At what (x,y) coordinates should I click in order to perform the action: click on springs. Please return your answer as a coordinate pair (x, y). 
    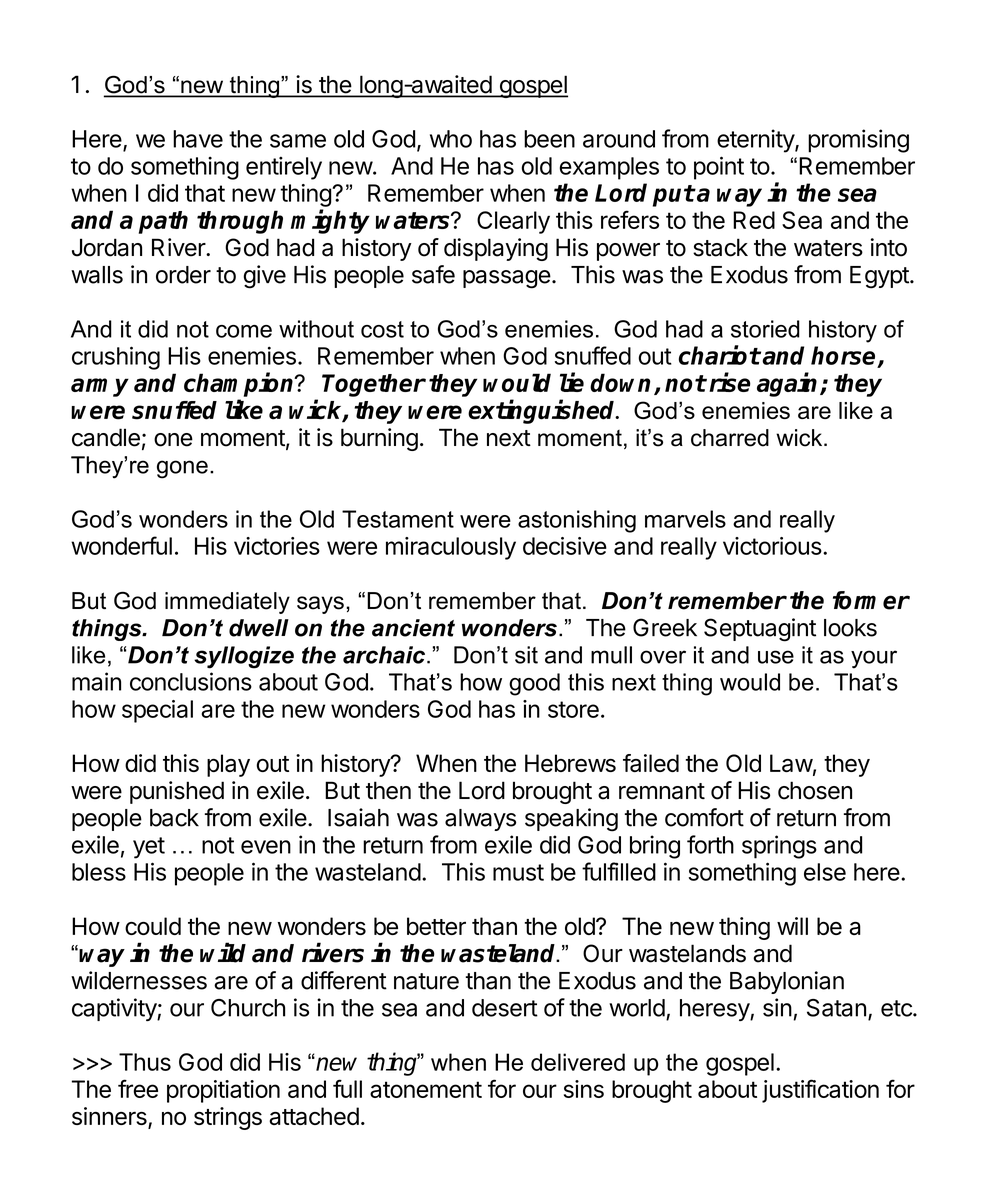
    Looking at the image, I should click on (779, 847).
